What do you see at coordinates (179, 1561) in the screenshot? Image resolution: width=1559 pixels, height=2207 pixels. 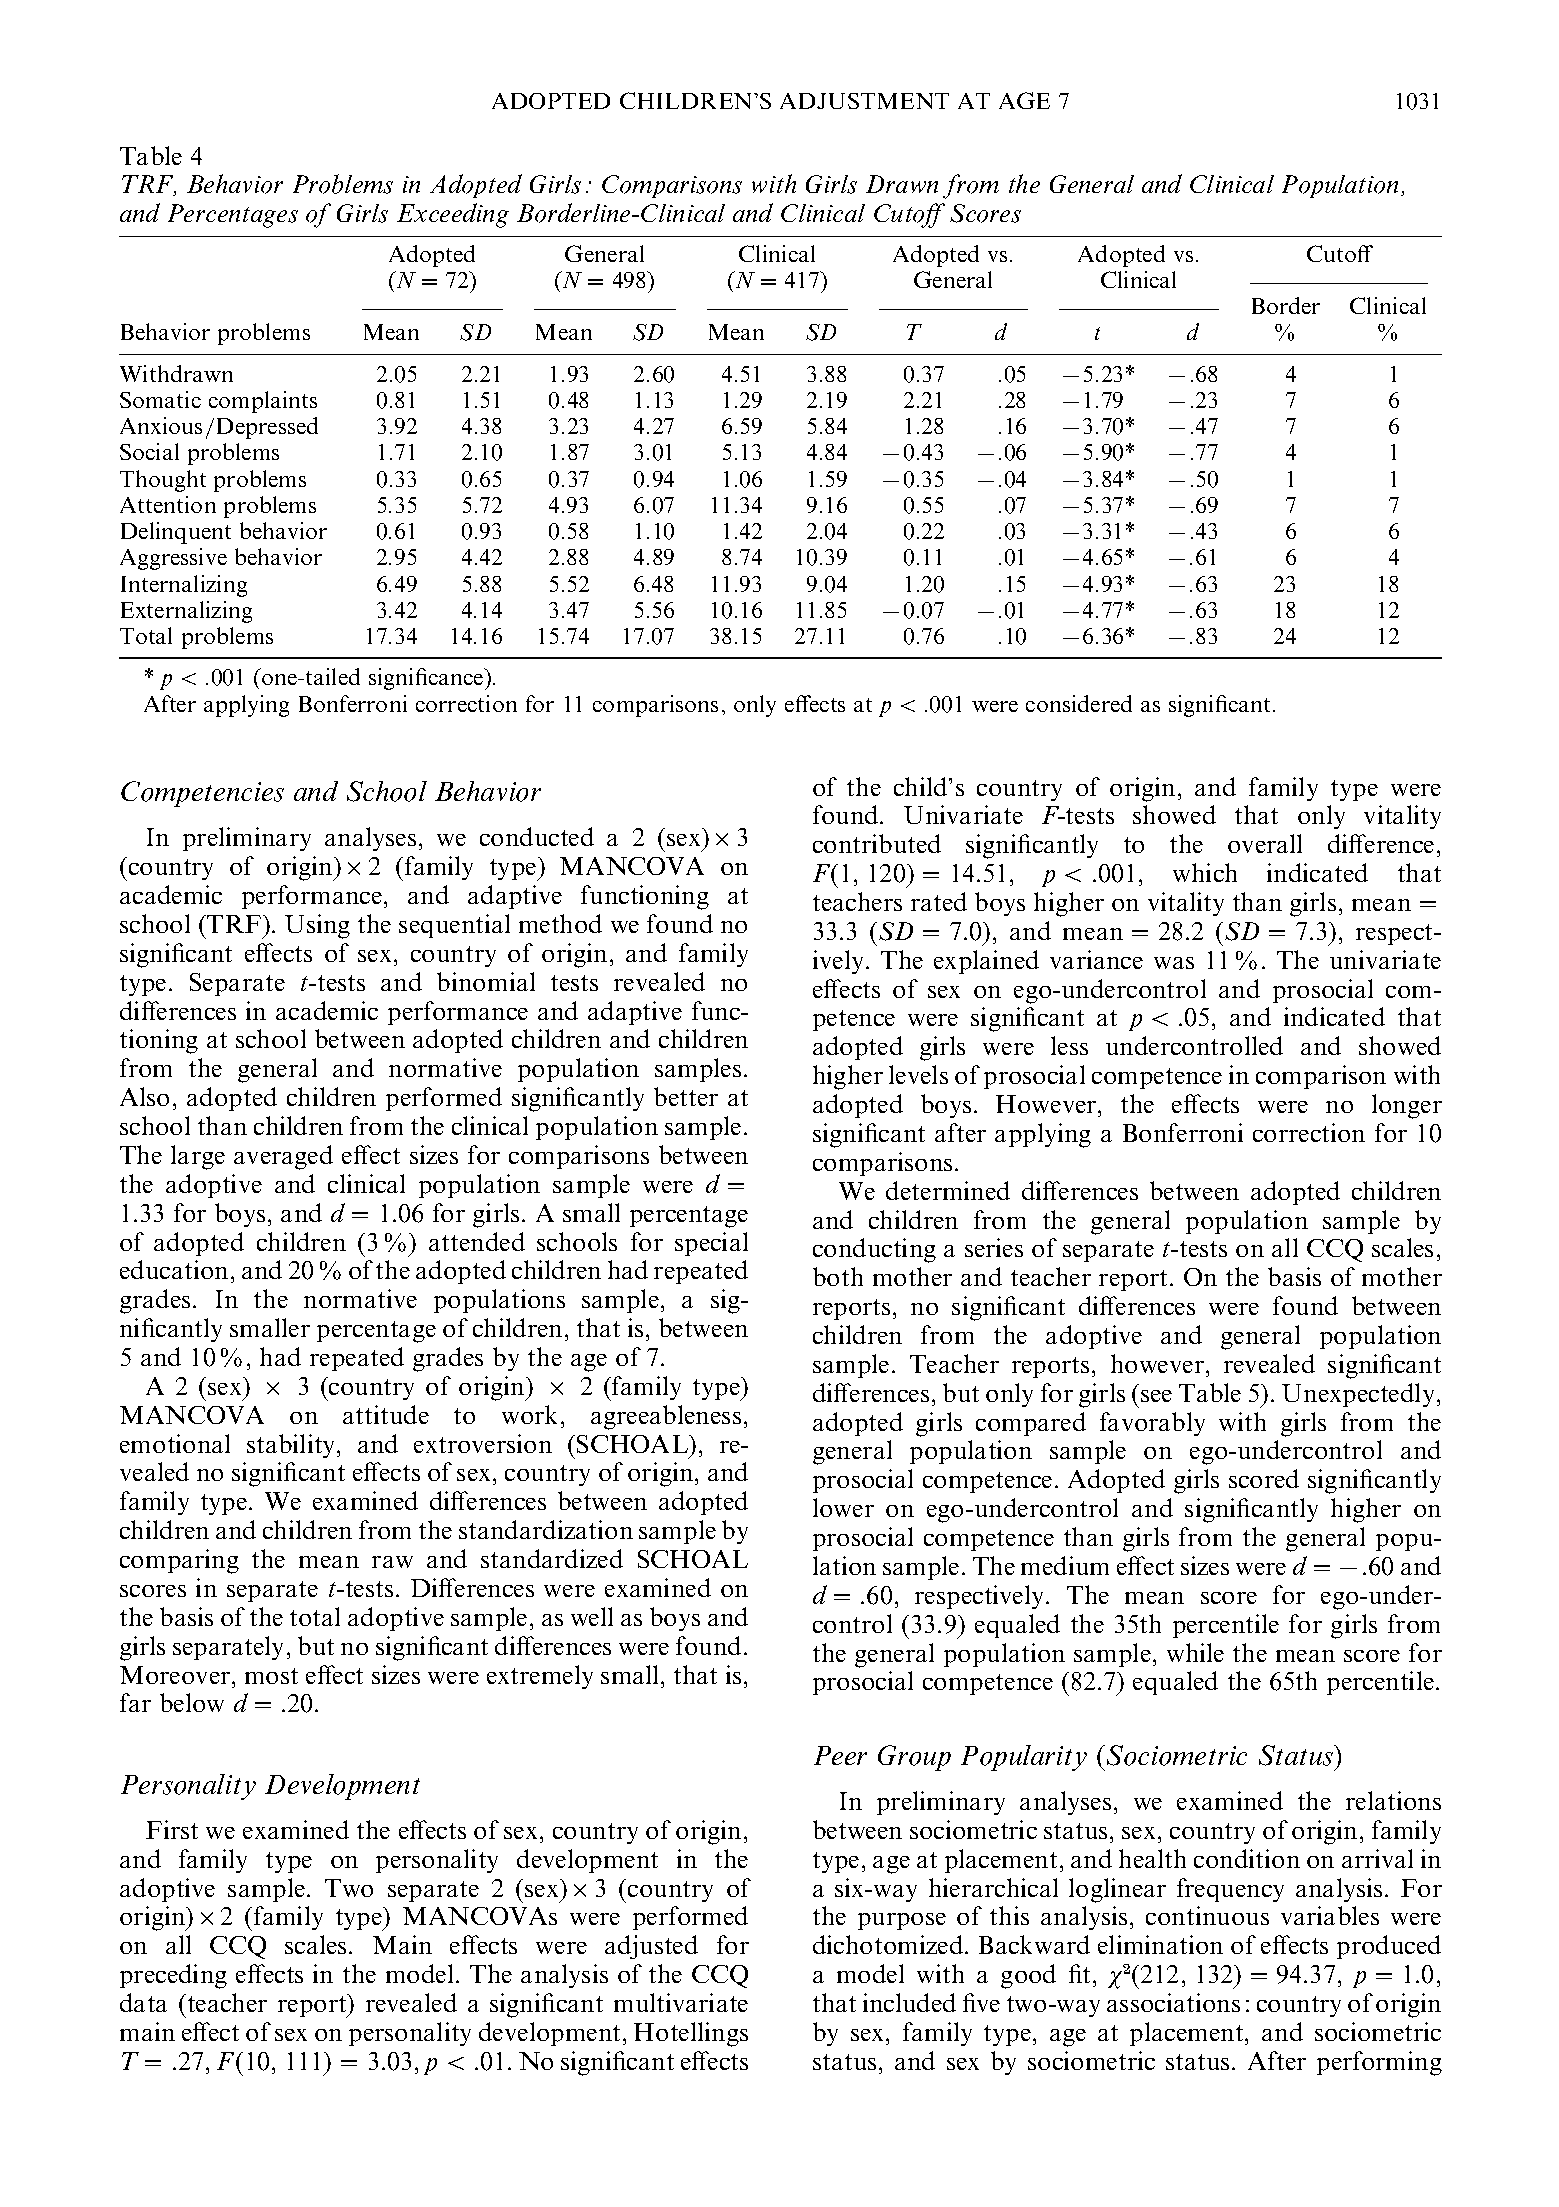 I see `comparing` at bounding box center [179, 1561].
